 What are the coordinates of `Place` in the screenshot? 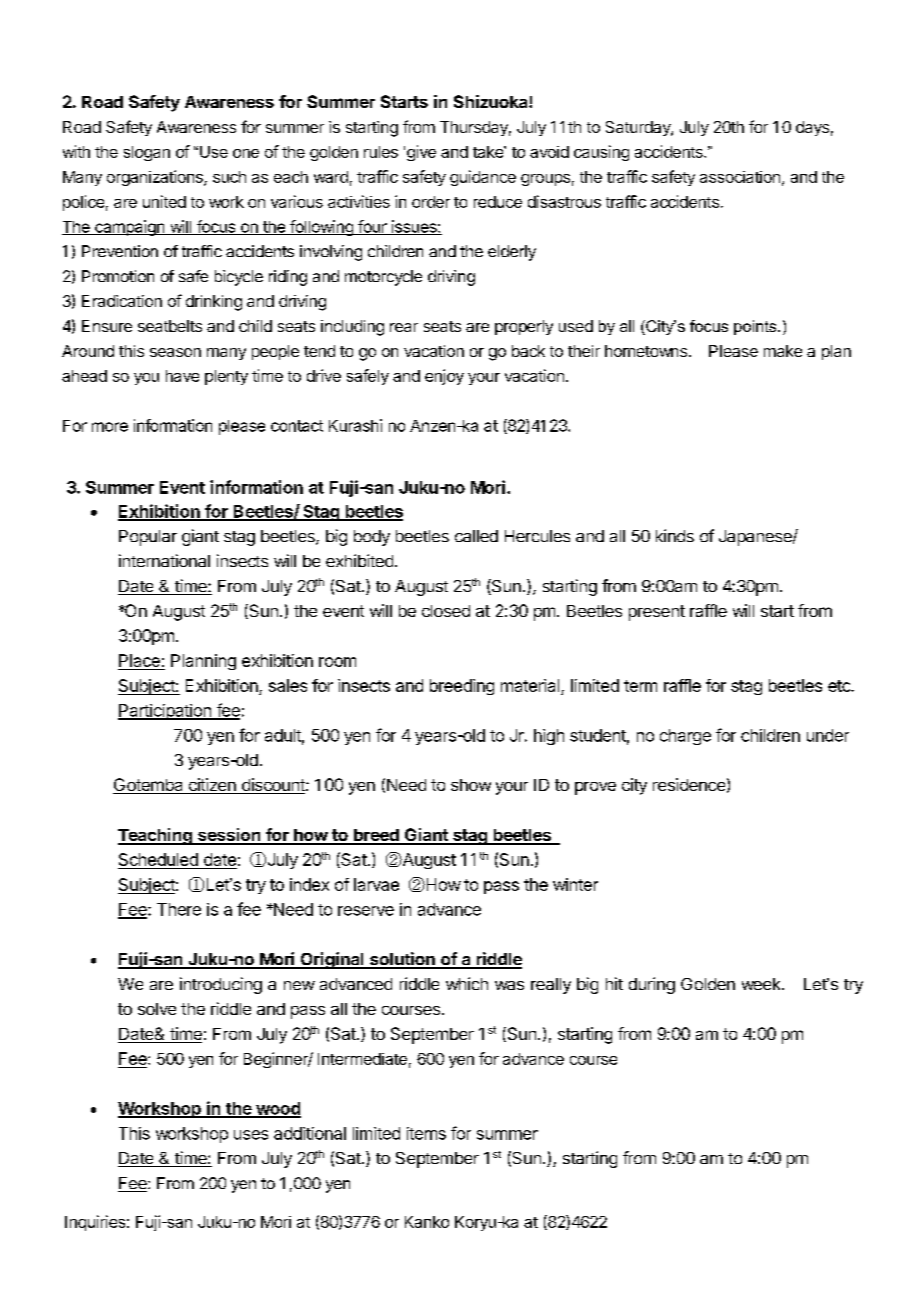 It's located at (140, 662).
